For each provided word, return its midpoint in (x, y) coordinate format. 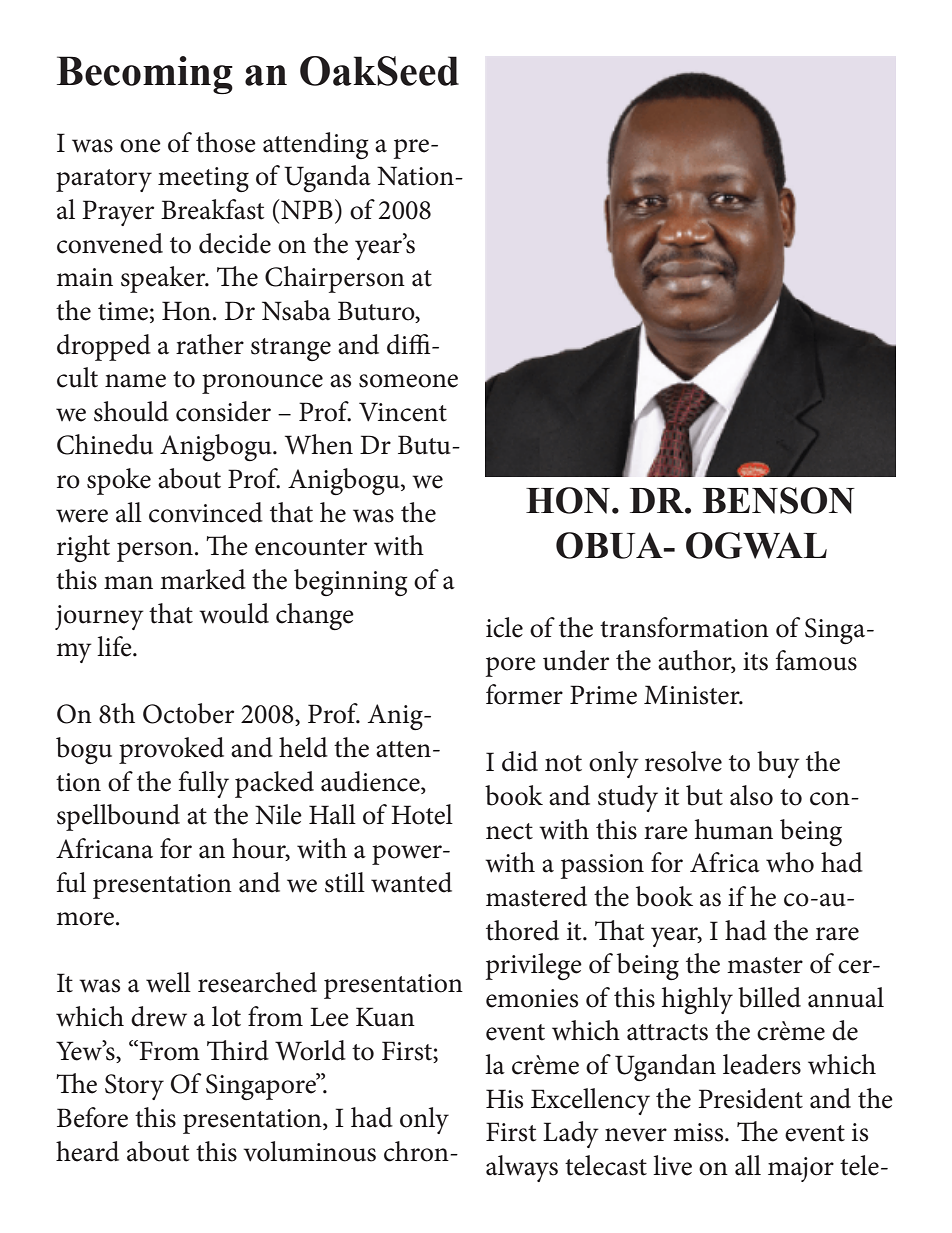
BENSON (779, 500)
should (131, 411)
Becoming (145, 75)
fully (204, 784)
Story (134, 1087)
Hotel (422, 814)
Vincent (403, 412)
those (226, 142)
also (751, 795)
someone (408, 381)
